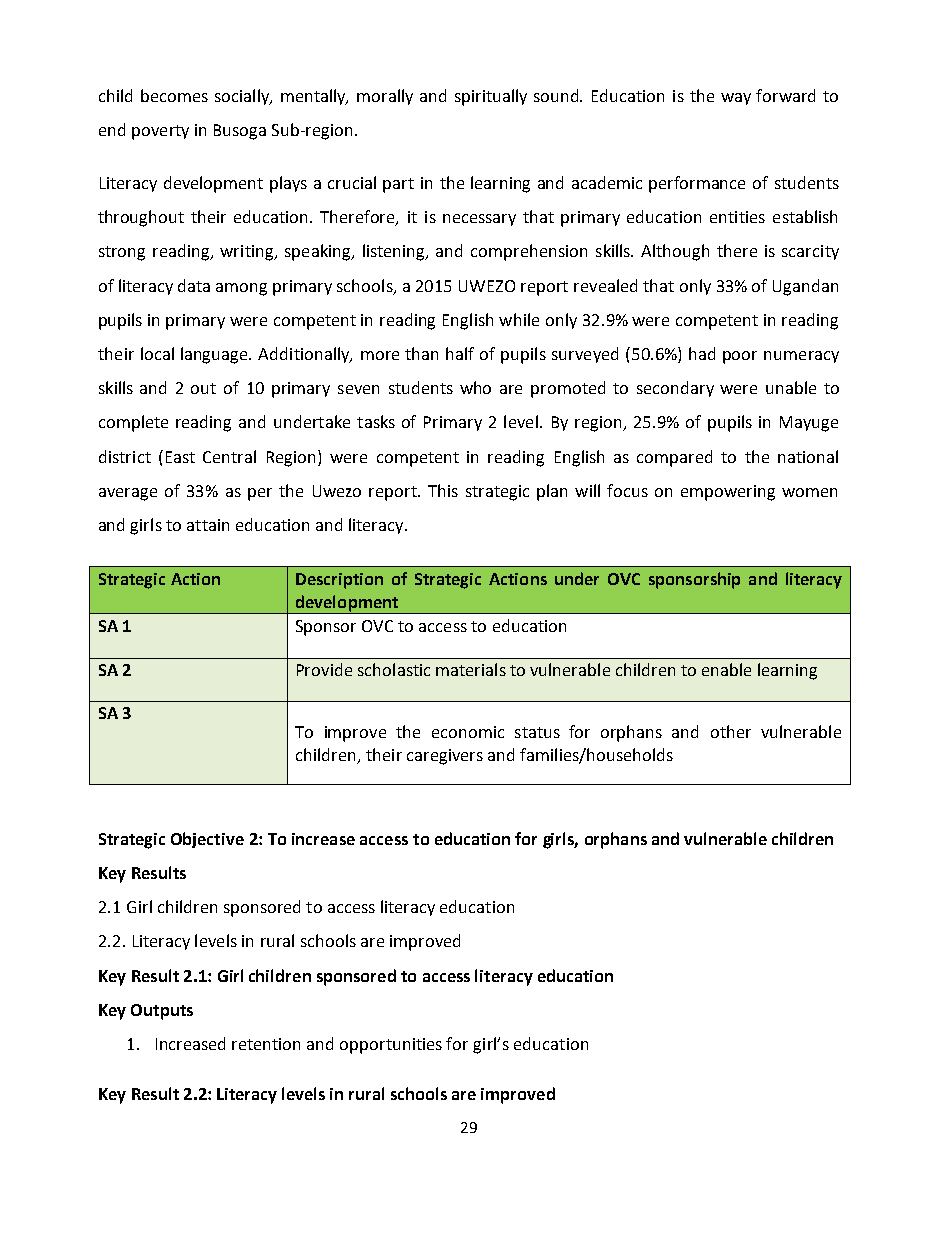 The height and width of the image is (1233, 952). I want to click on East, so click(180, 457).
